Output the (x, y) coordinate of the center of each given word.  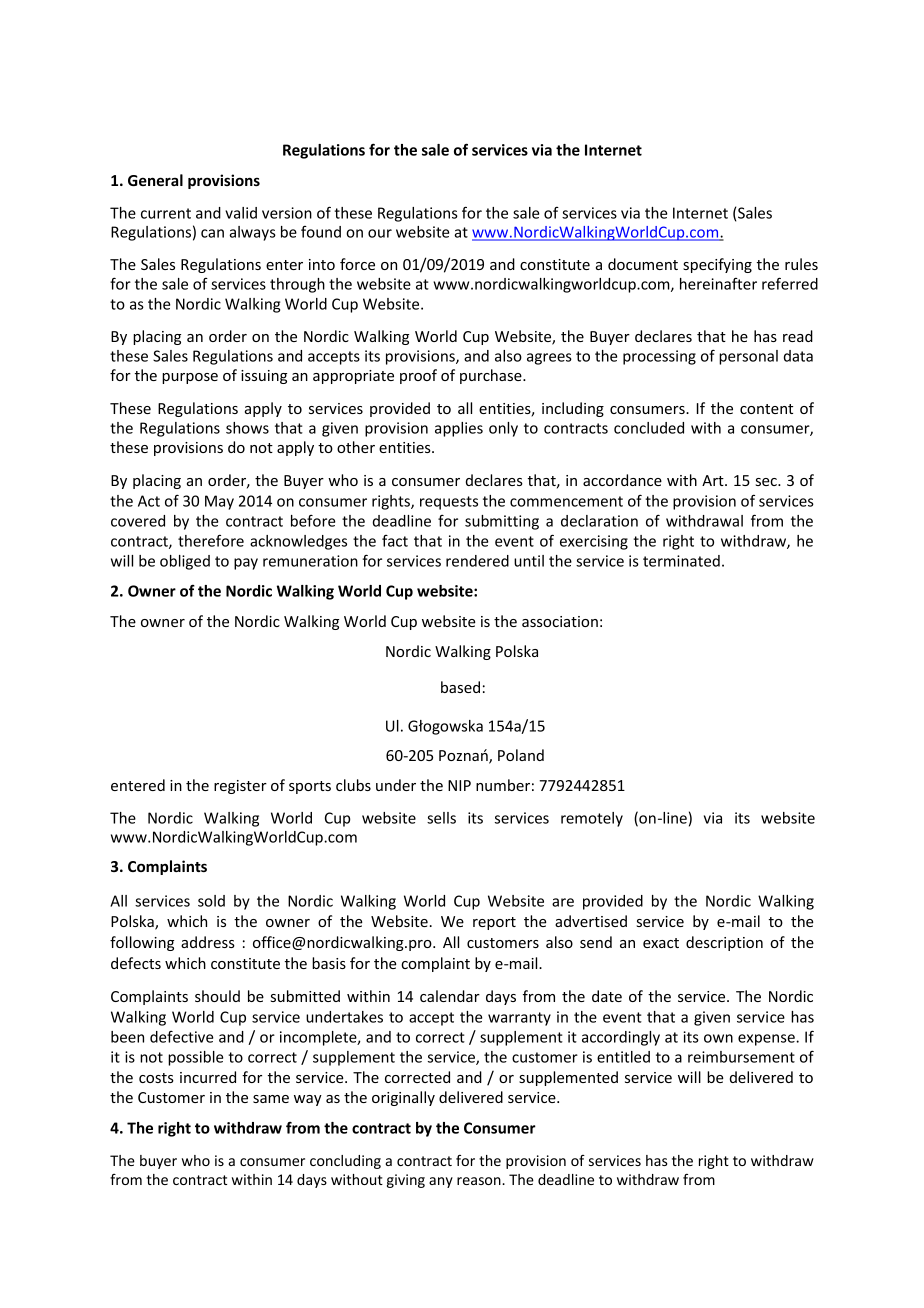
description (724, 943)
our (380, 233)
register (240, 787)
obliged (185, 562)
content (766, 409)
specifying (717, 265)
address (208, 942)
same (271, 1099)
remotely (592, 819)
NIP (459, 785)
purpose (190, 378)
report (494, 923)
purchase (492, 376)
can (212, 233)
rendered (477, 561)
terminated (681, 561)
